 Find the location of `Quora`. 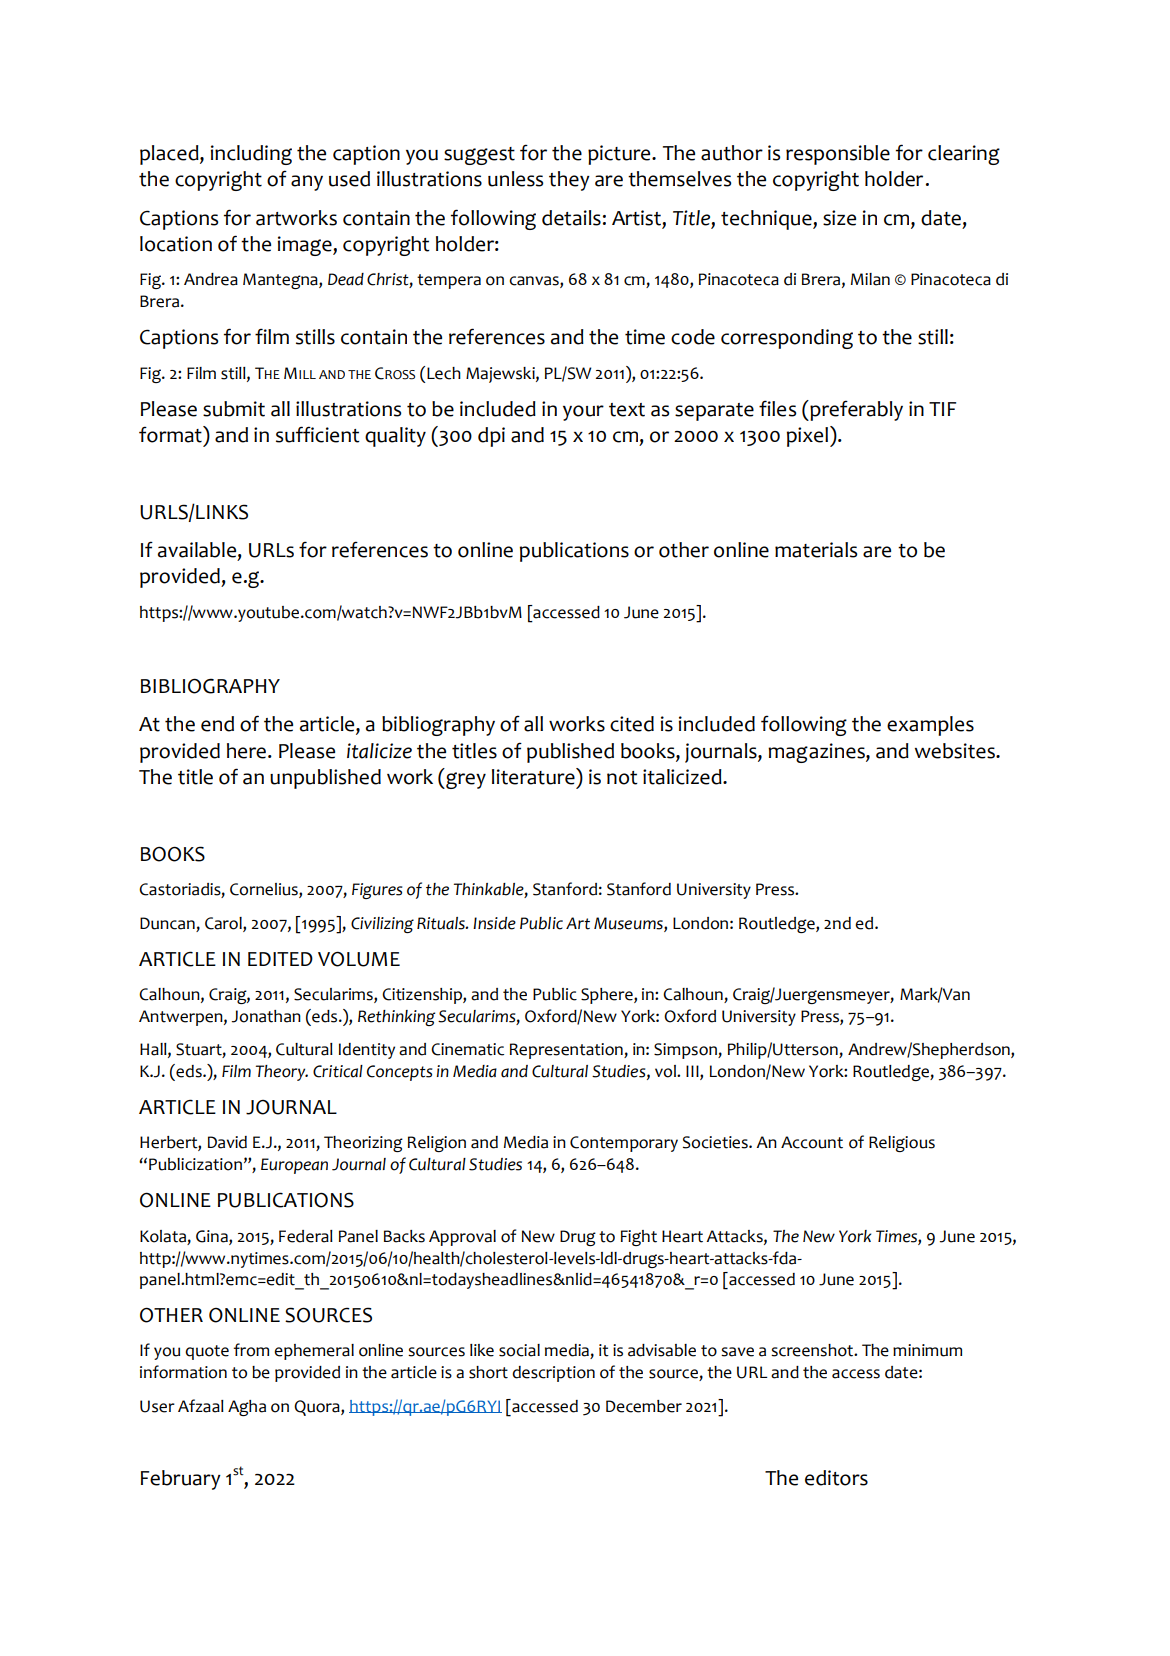

Quora is located at coordinates (318, 1408).
